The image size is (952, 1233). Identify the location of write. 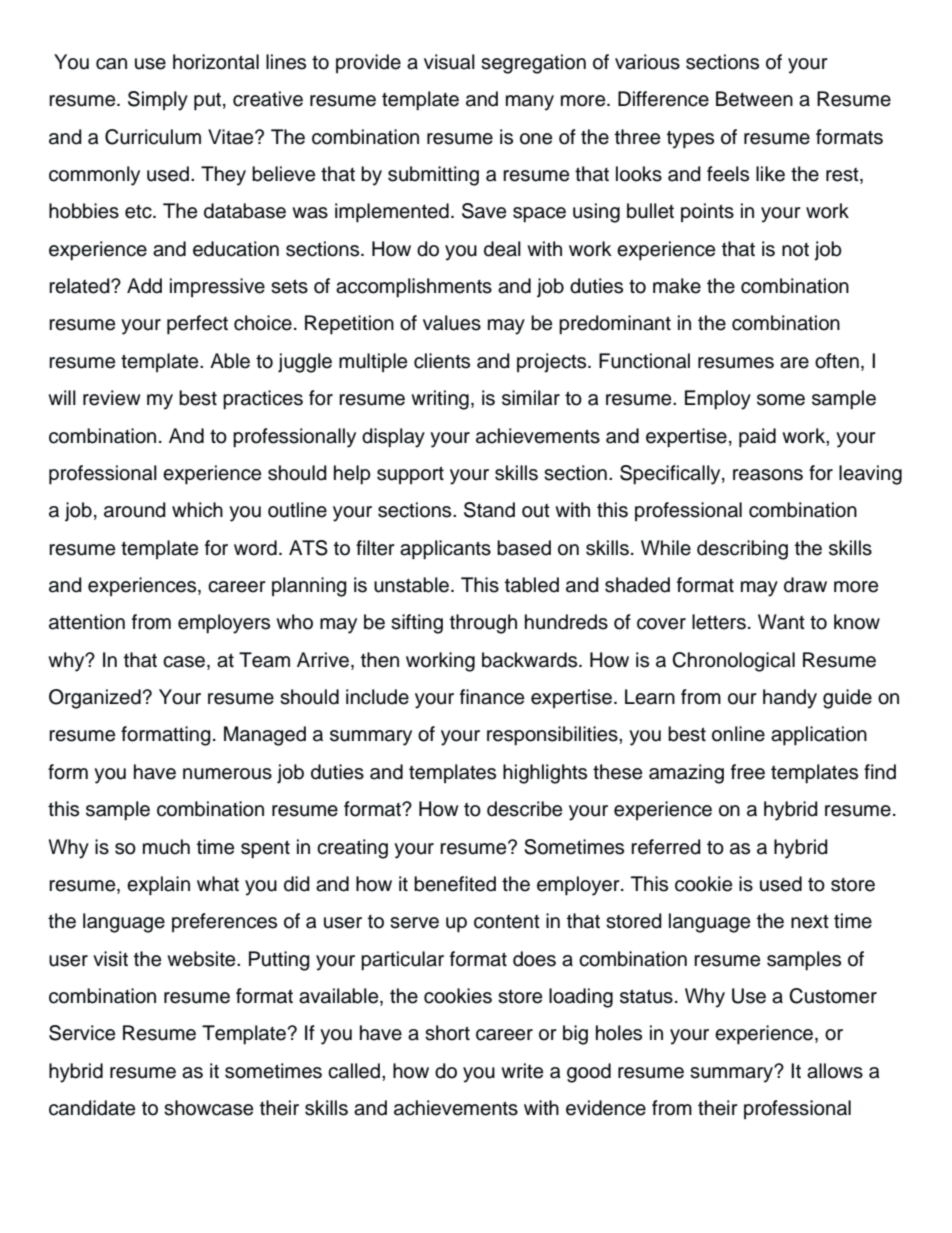
(522, 1071).
